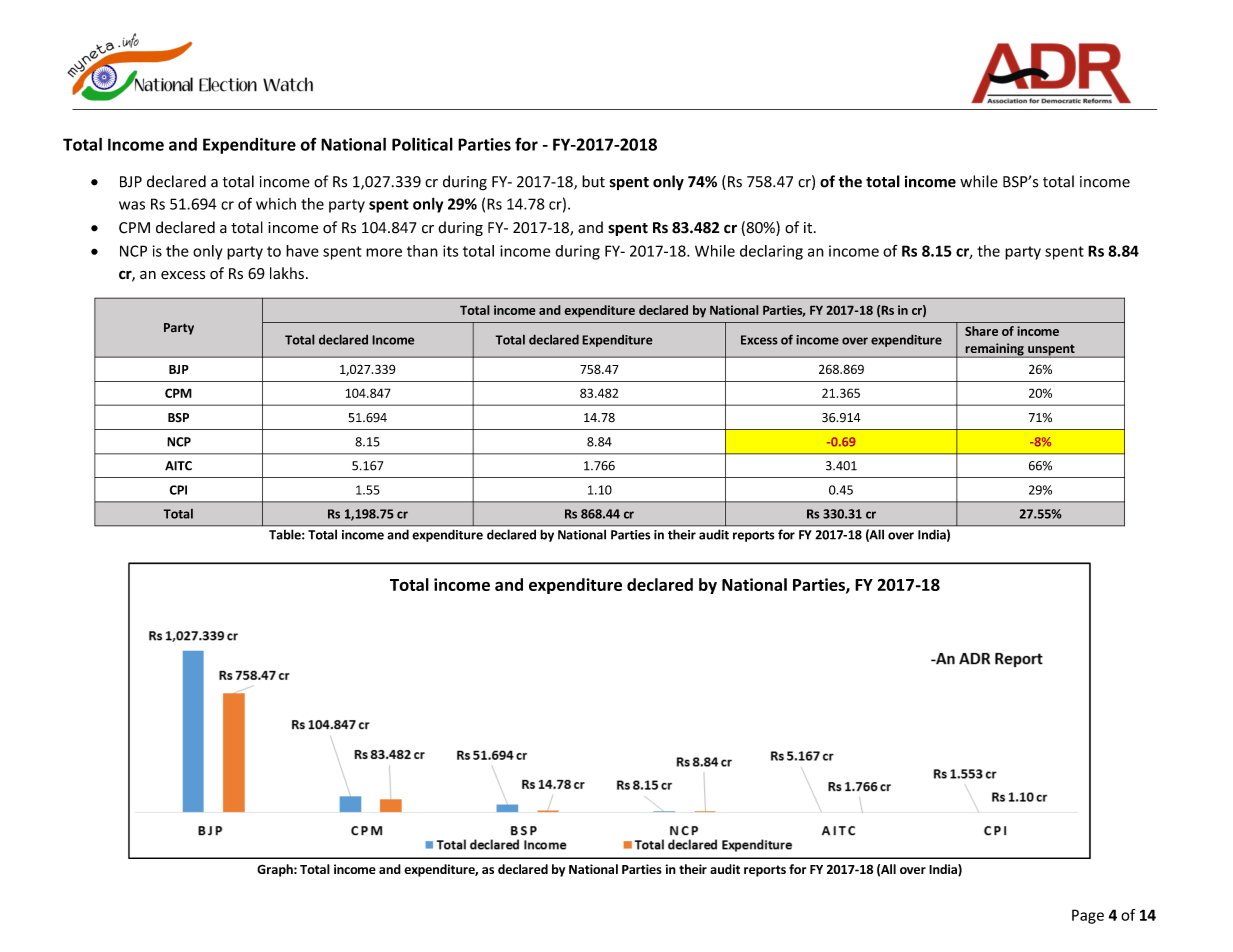 The height and width of the screenshot is (952, 1233). What do you see at coordinates (422, 251) in the screenshot?
I see `than` at bounding box center [422, 251].
